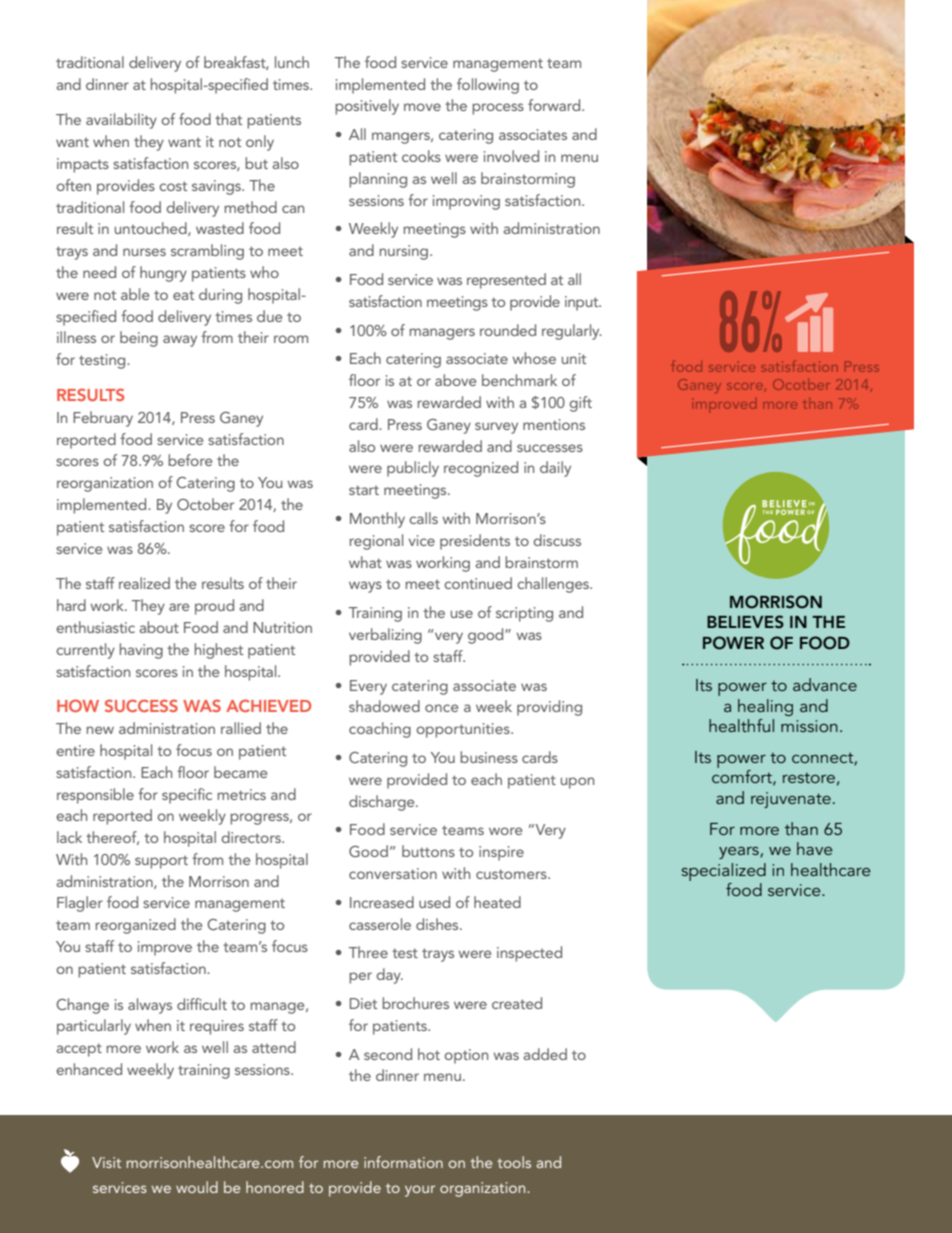 This screenshot has height=1233, width=952. What do you see at coordinates (580, 404) in the screenshot?
I see `gift` at bounding box center [580, 404].
